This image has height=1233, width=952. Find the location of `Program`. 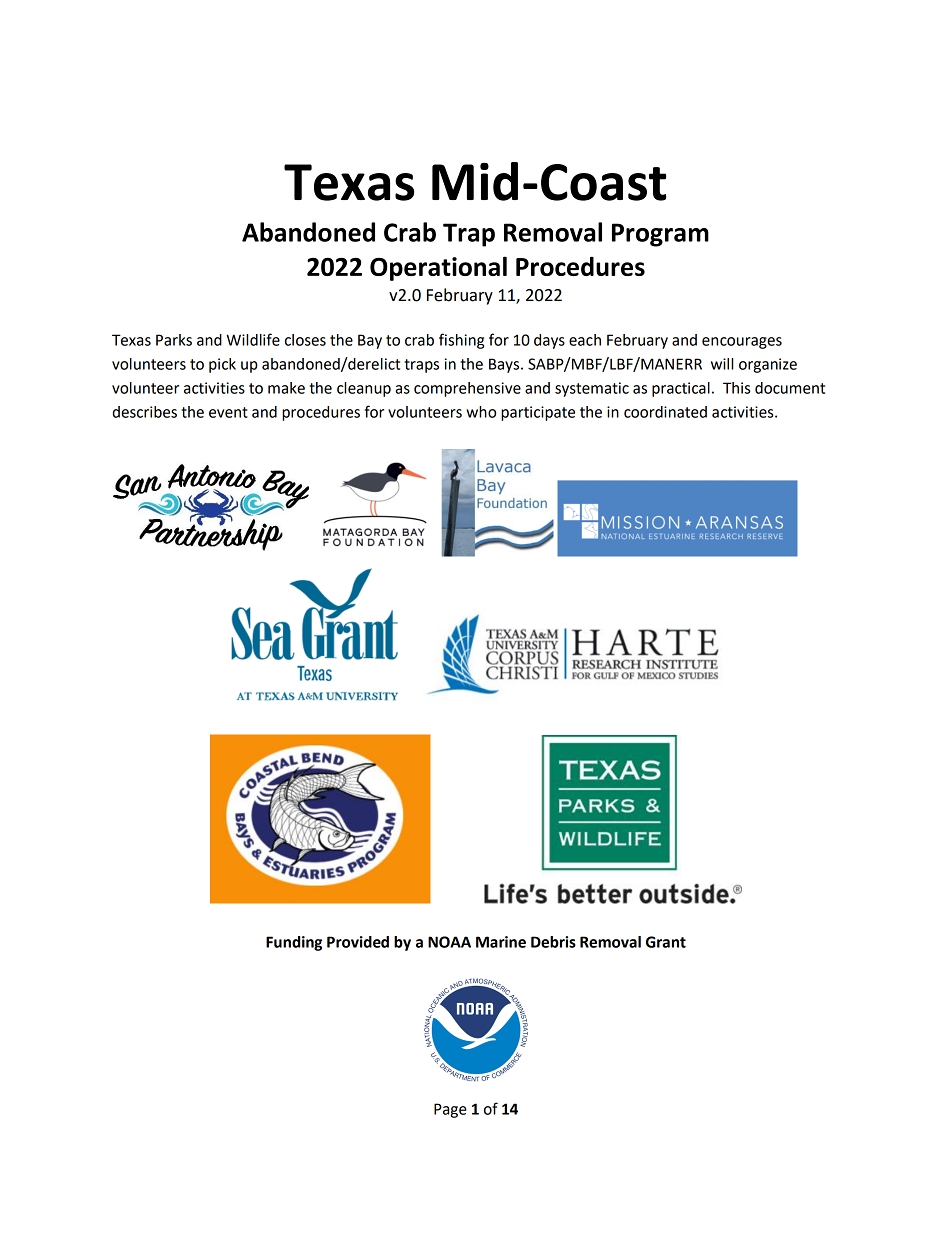

Program is located at coordinates (660, 235).
